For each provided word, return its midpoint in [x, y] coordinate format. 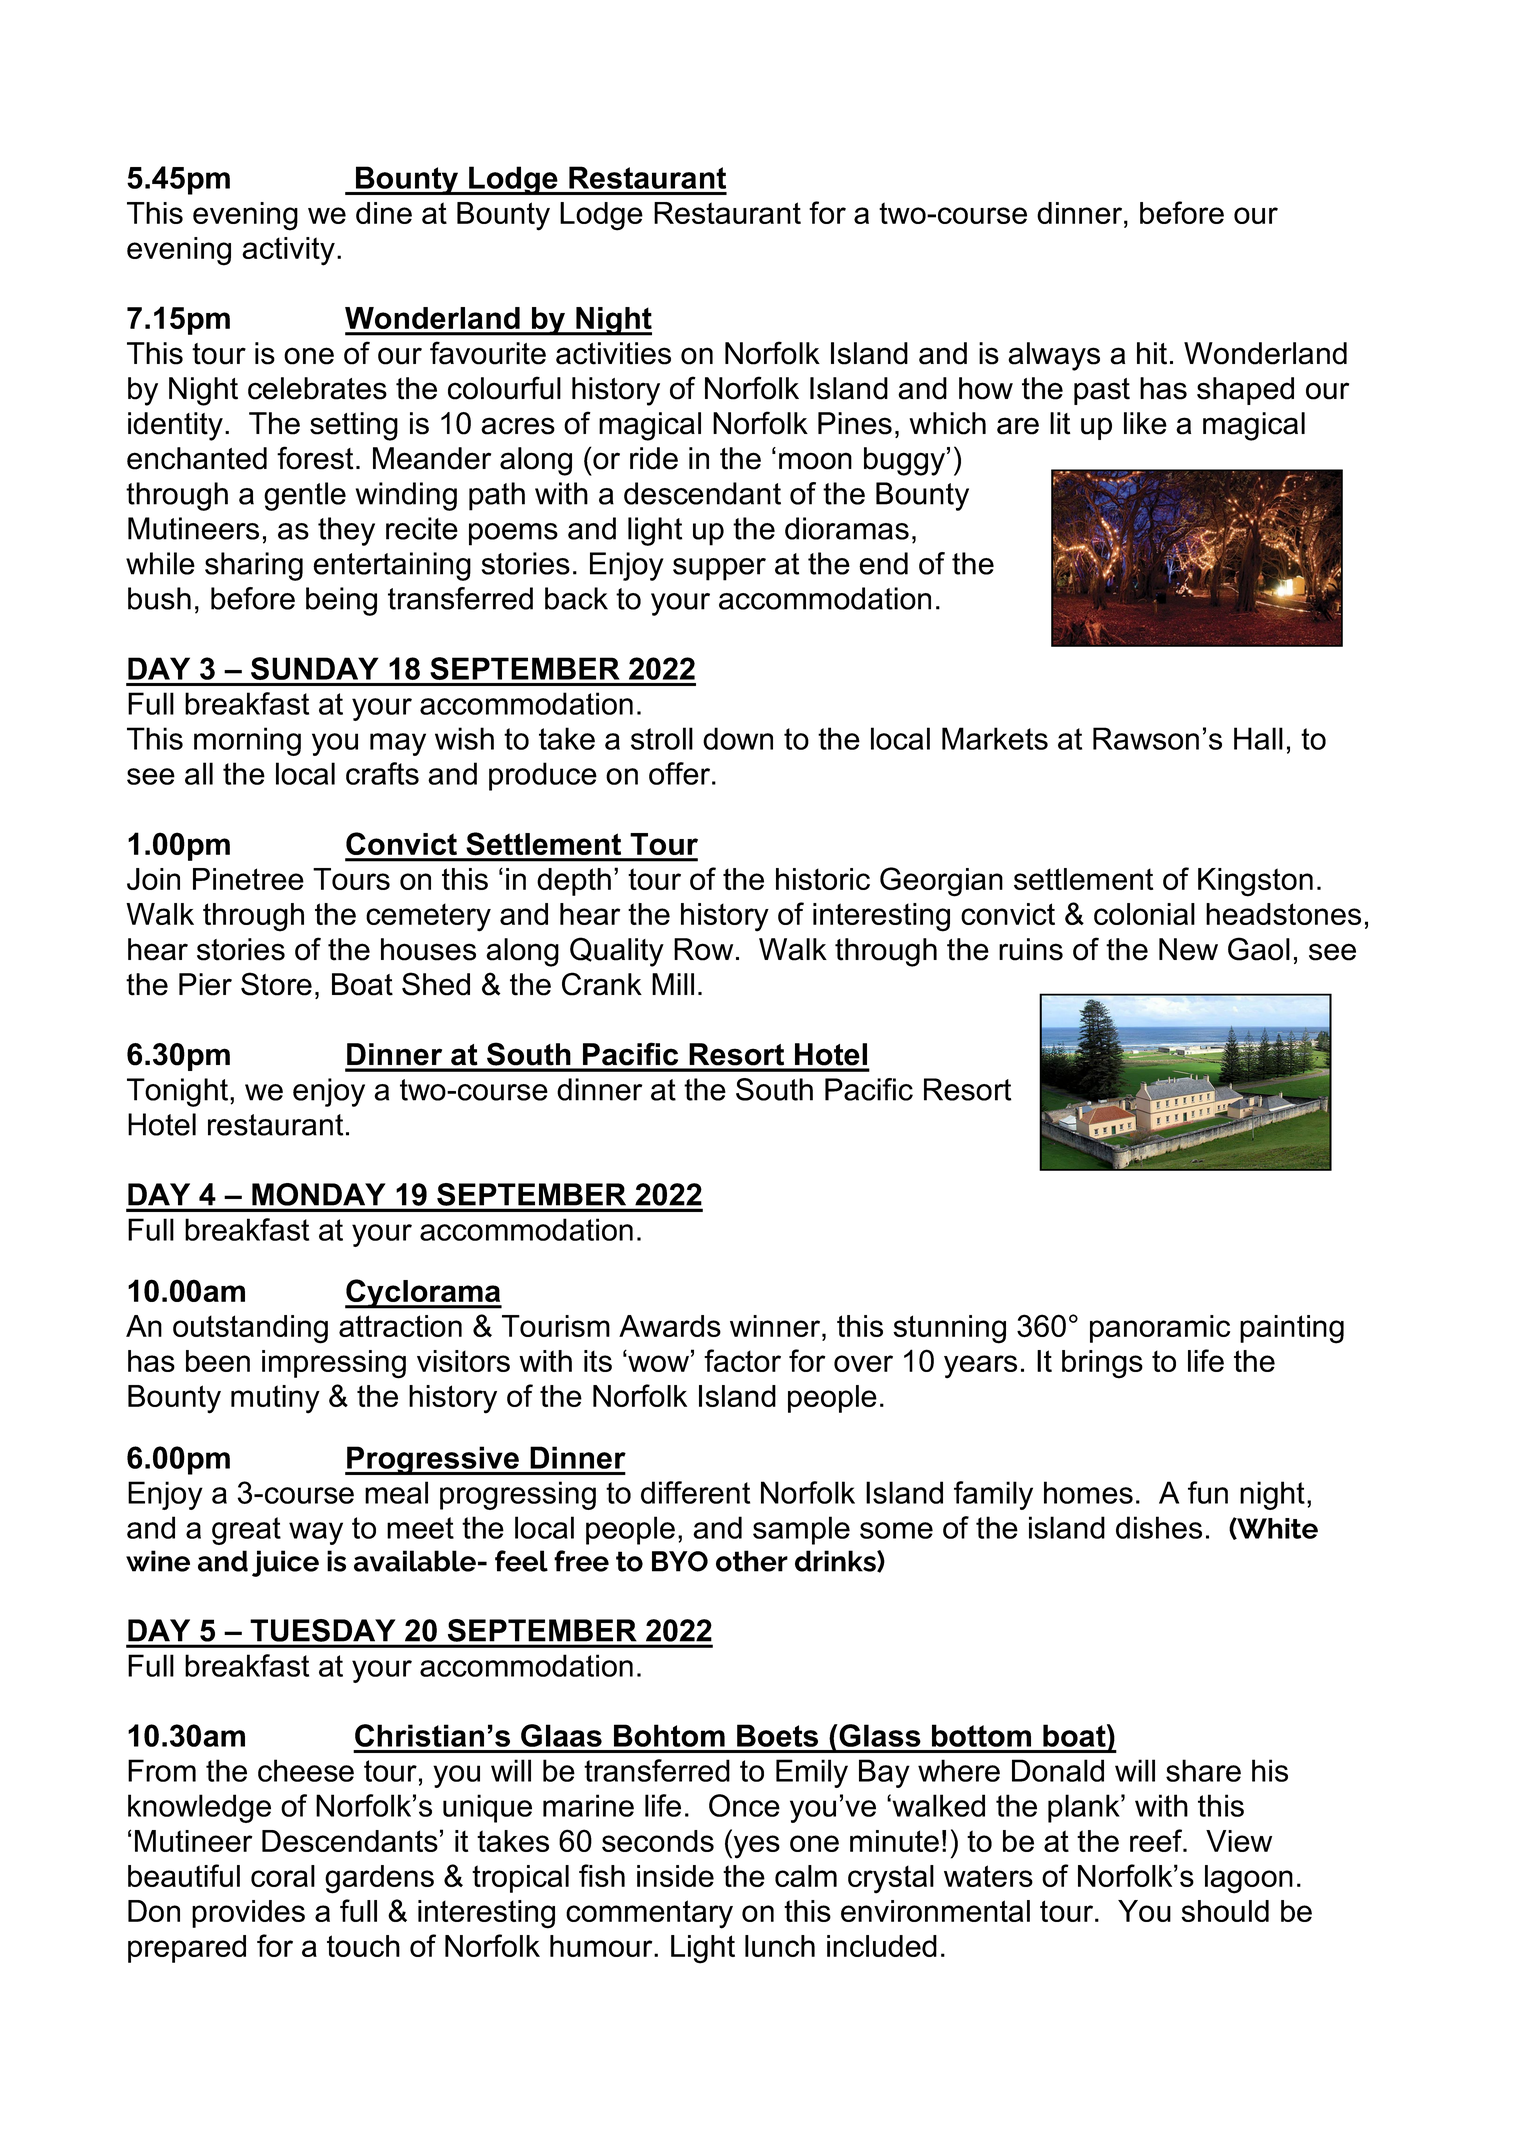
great [246, 1531]
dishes [1159, 1527]
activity [288, 251]
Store [276, 984]
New [1188, 949]
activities [613, 353]
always [1054, 356]
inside [675, 1876]
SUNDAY [314, 668]
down [738, 738]
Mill [673, 984]
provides [248, 1914]
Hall [1258, 738]
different [695, 1492]
